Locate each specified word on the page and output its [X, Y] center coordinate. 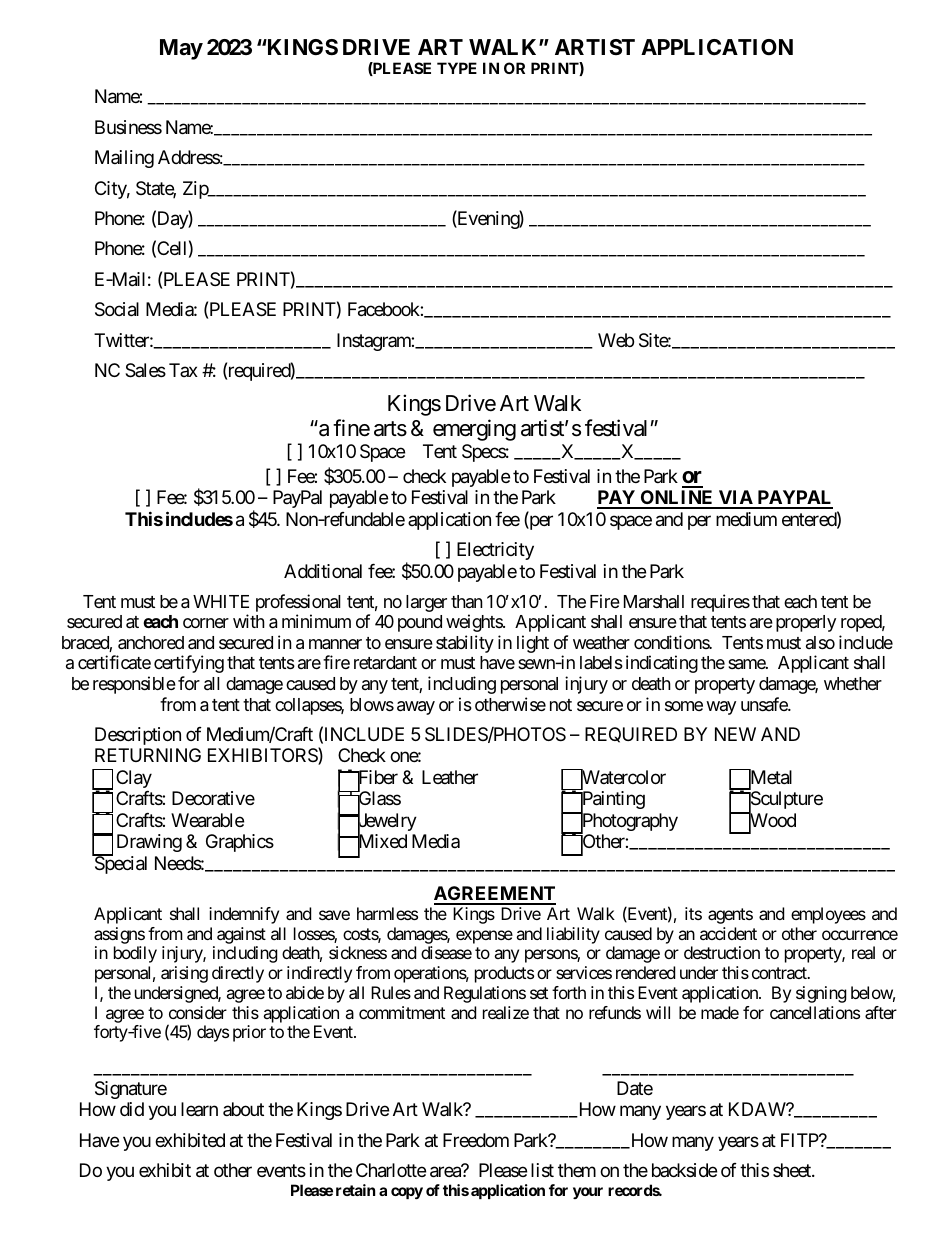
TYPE [457, 68]
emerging [474, 430]
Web [616, 340]
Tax [183, 370]
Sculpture [785, 801]
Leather [450, 777]
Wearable [207, 820]
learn [199, 1109]
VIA [735, 499]
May [181, 49]
